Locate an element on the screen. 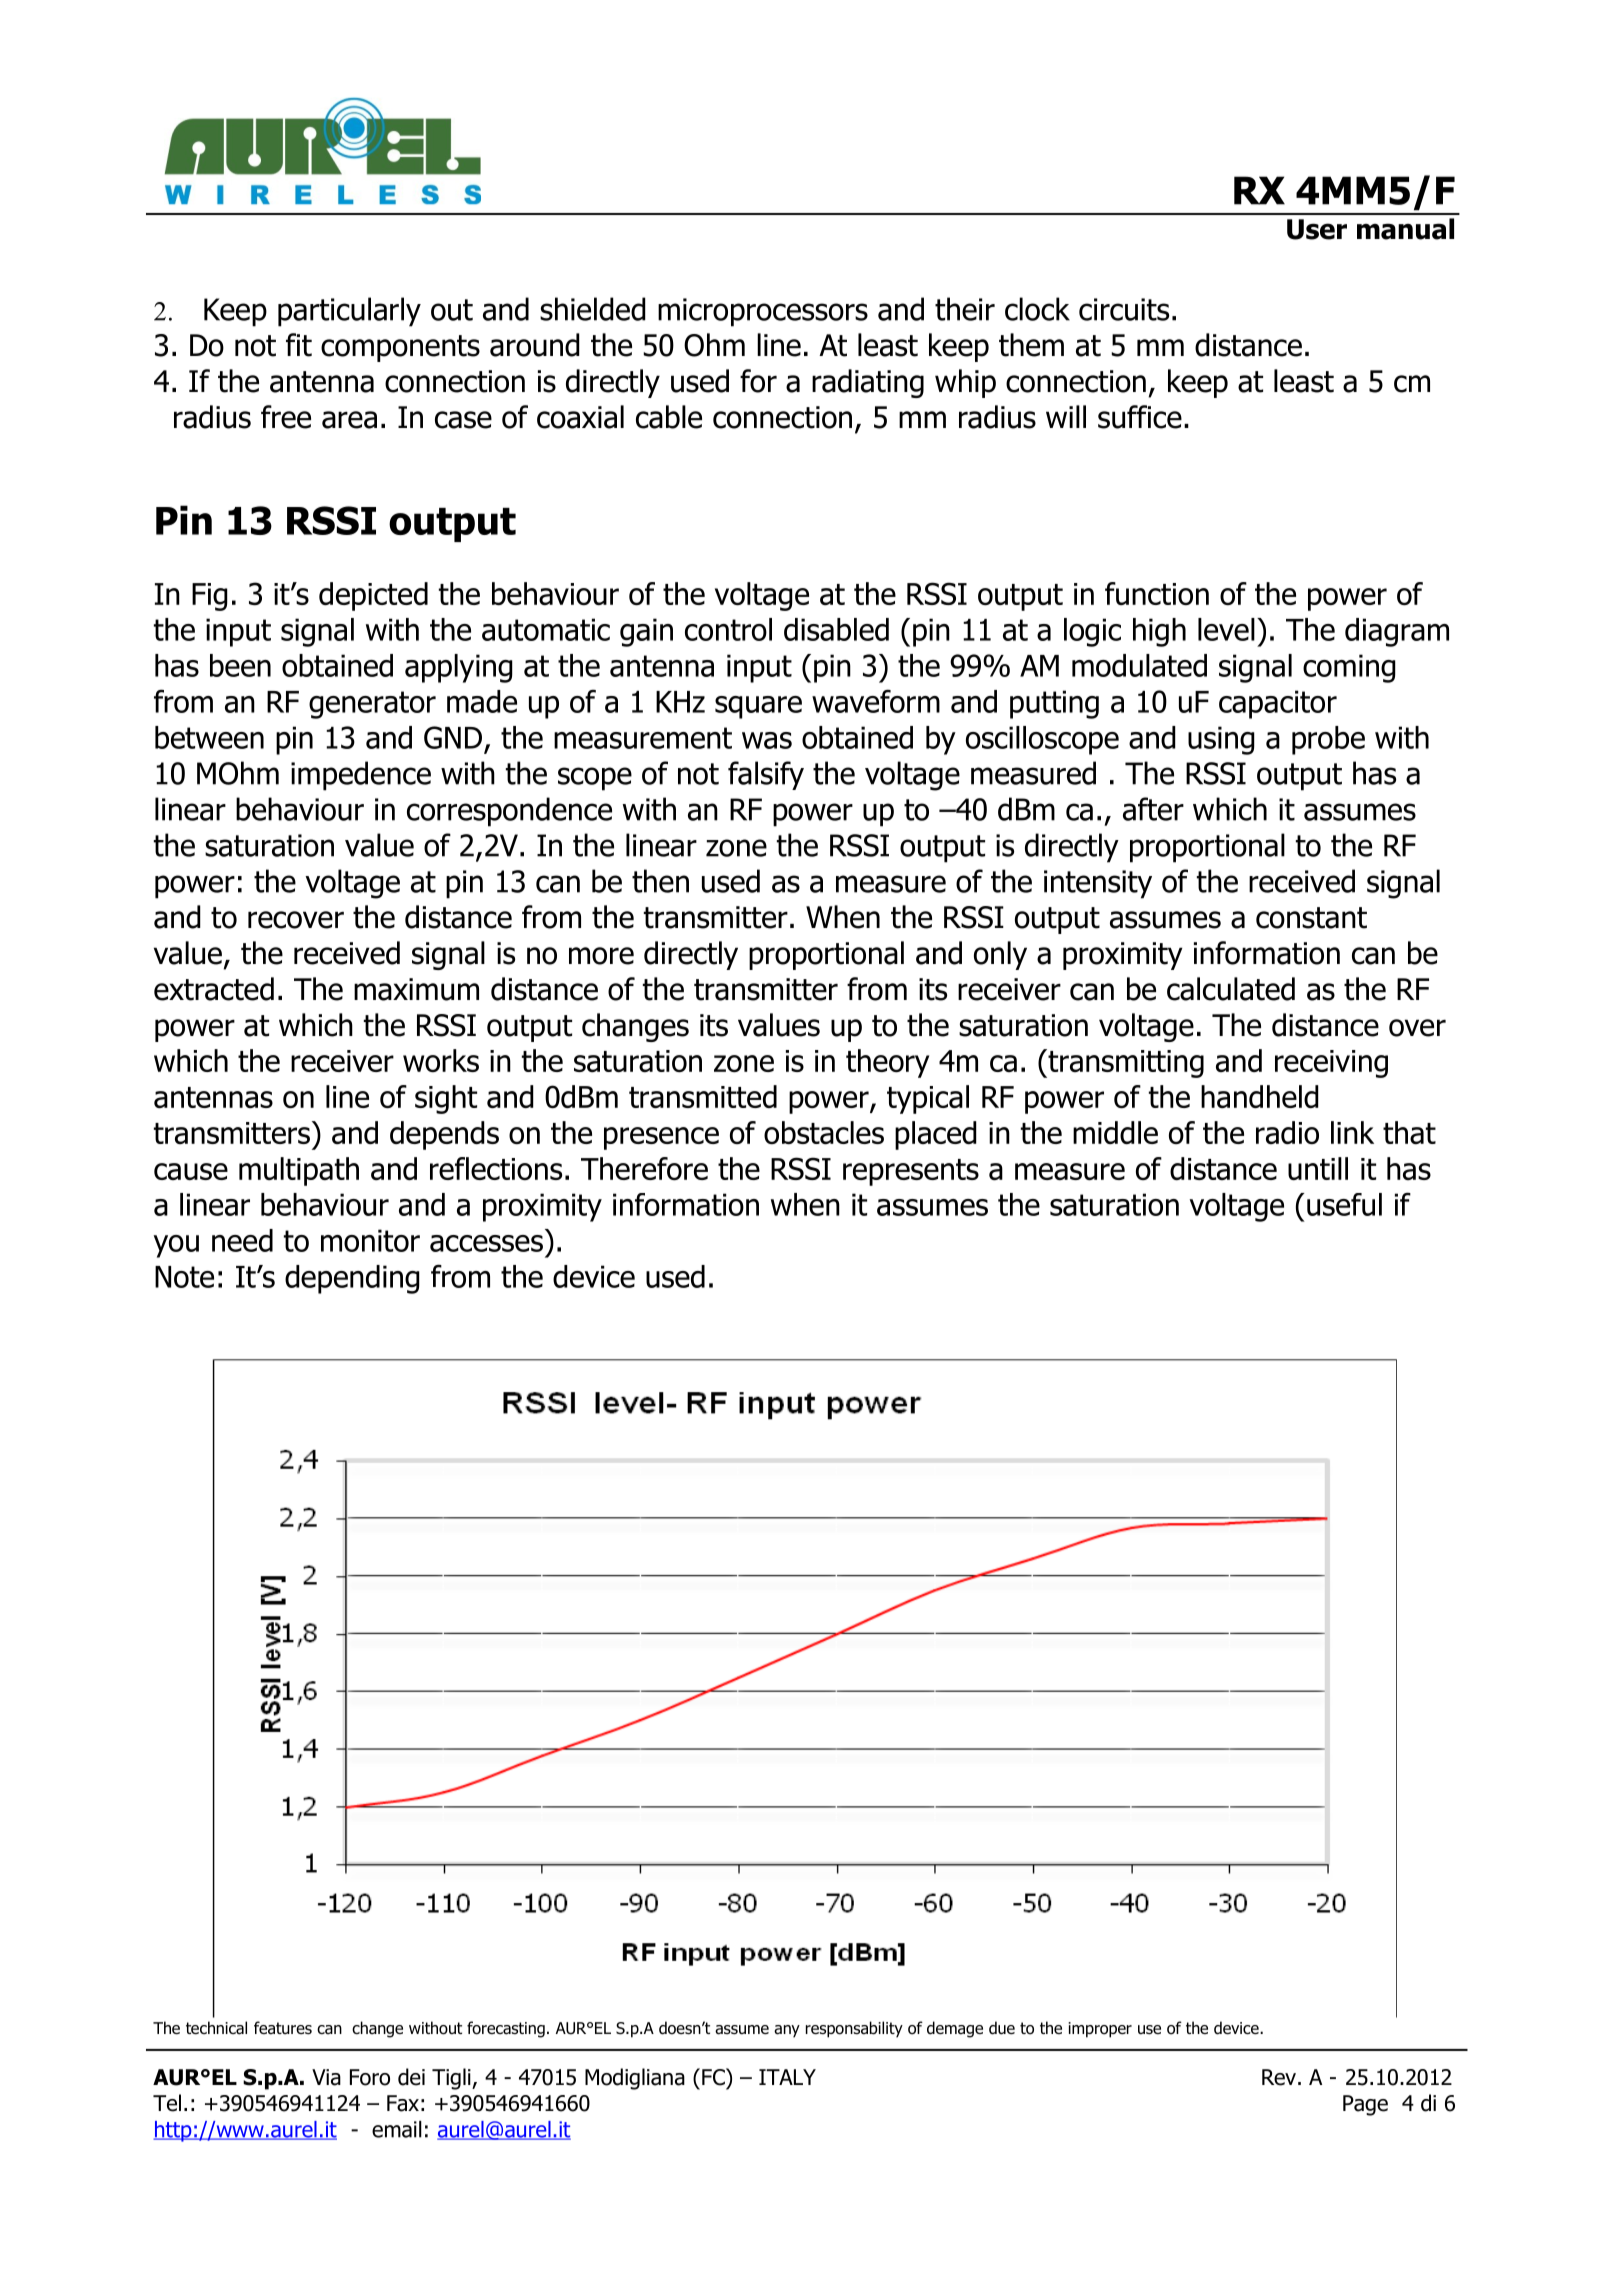 Image resolution: width=1608 pixels, height=2275 pixels. particularly is located at coordinates (349, 312).
